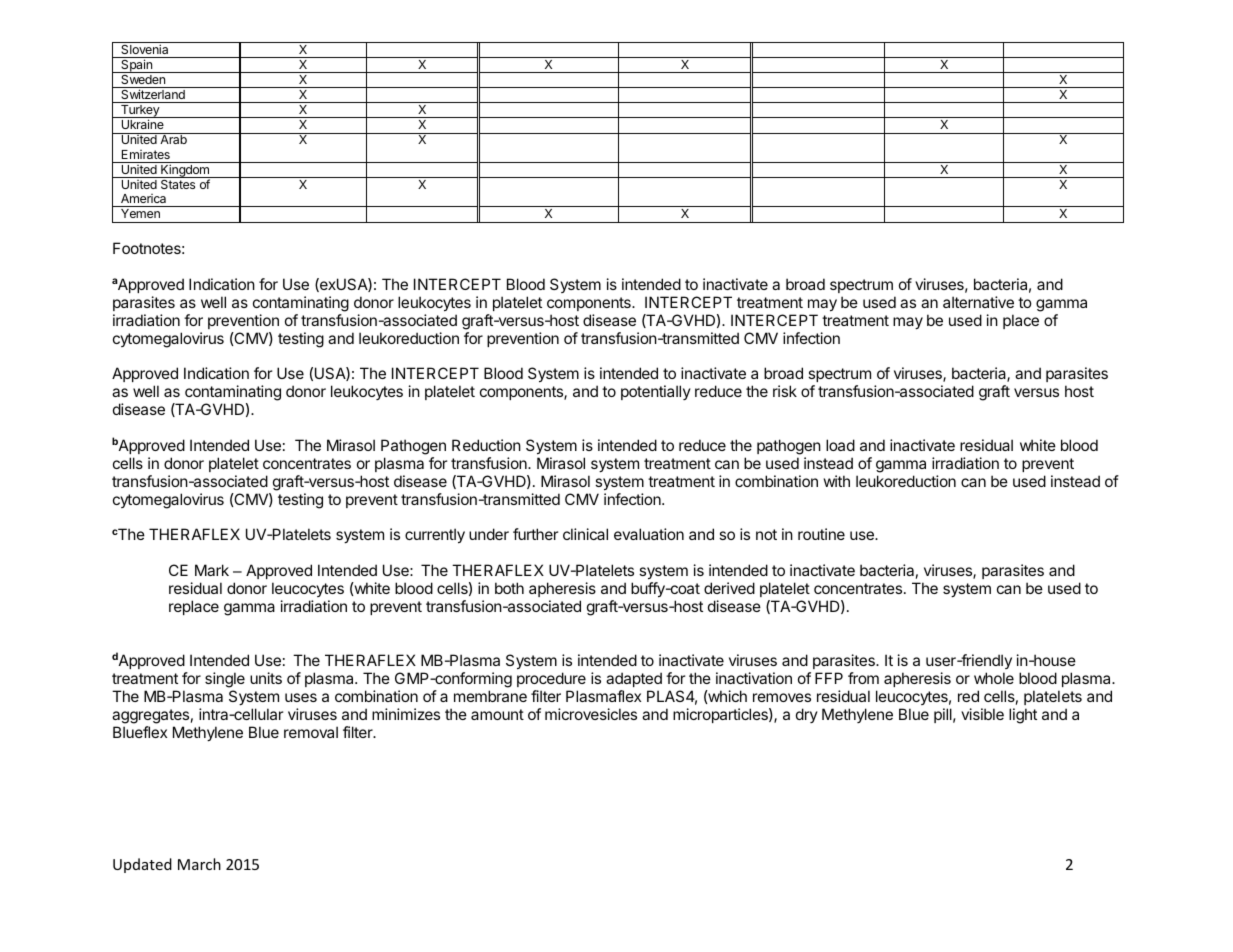 Image resolution: width=1233 pixels, height=952 pixels. What do you see at coordinates (146, 154) in the document?
I see `Emirates` at bounding box center [146, 154].
